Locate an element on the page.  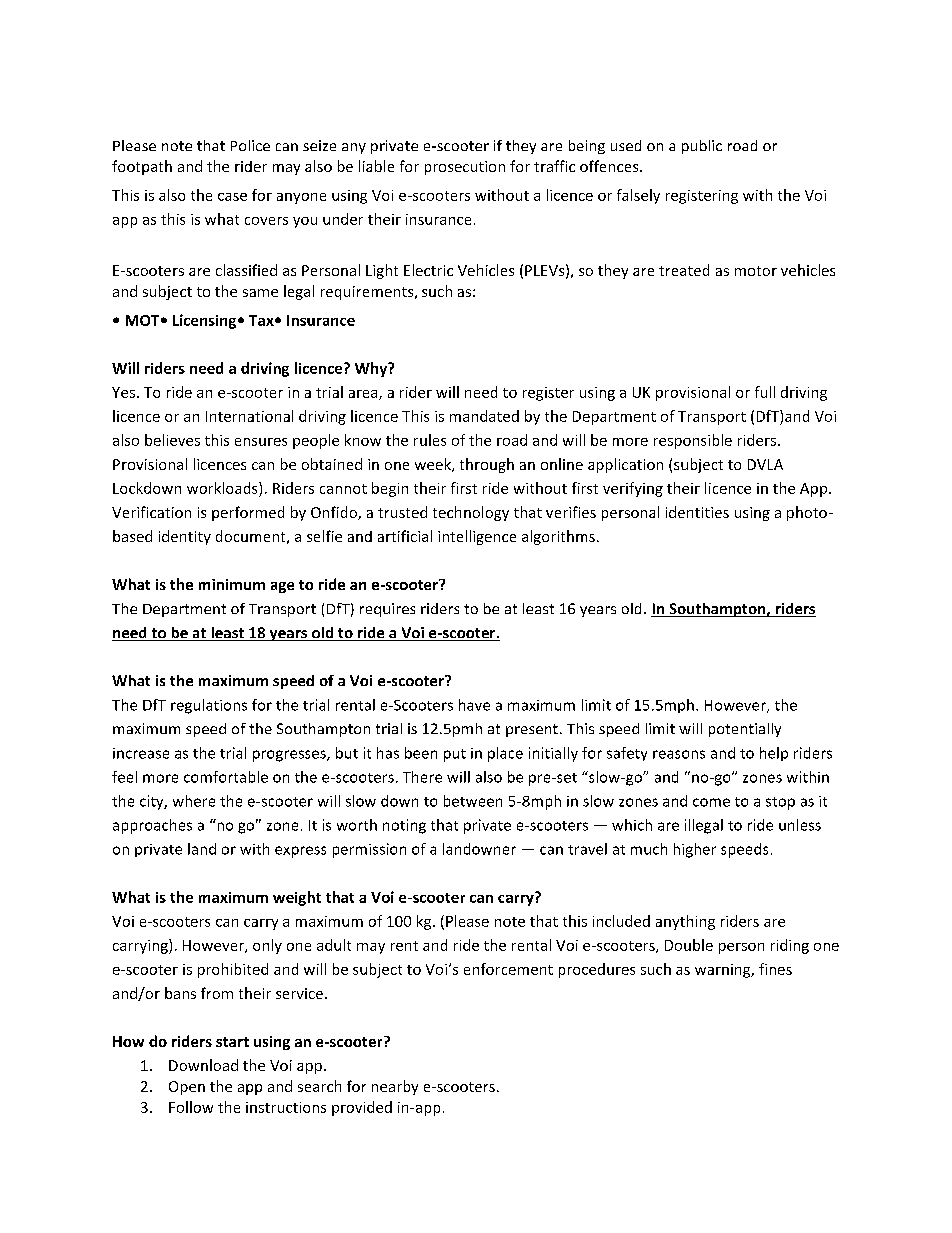
public is located at coordinates (702, 147).
